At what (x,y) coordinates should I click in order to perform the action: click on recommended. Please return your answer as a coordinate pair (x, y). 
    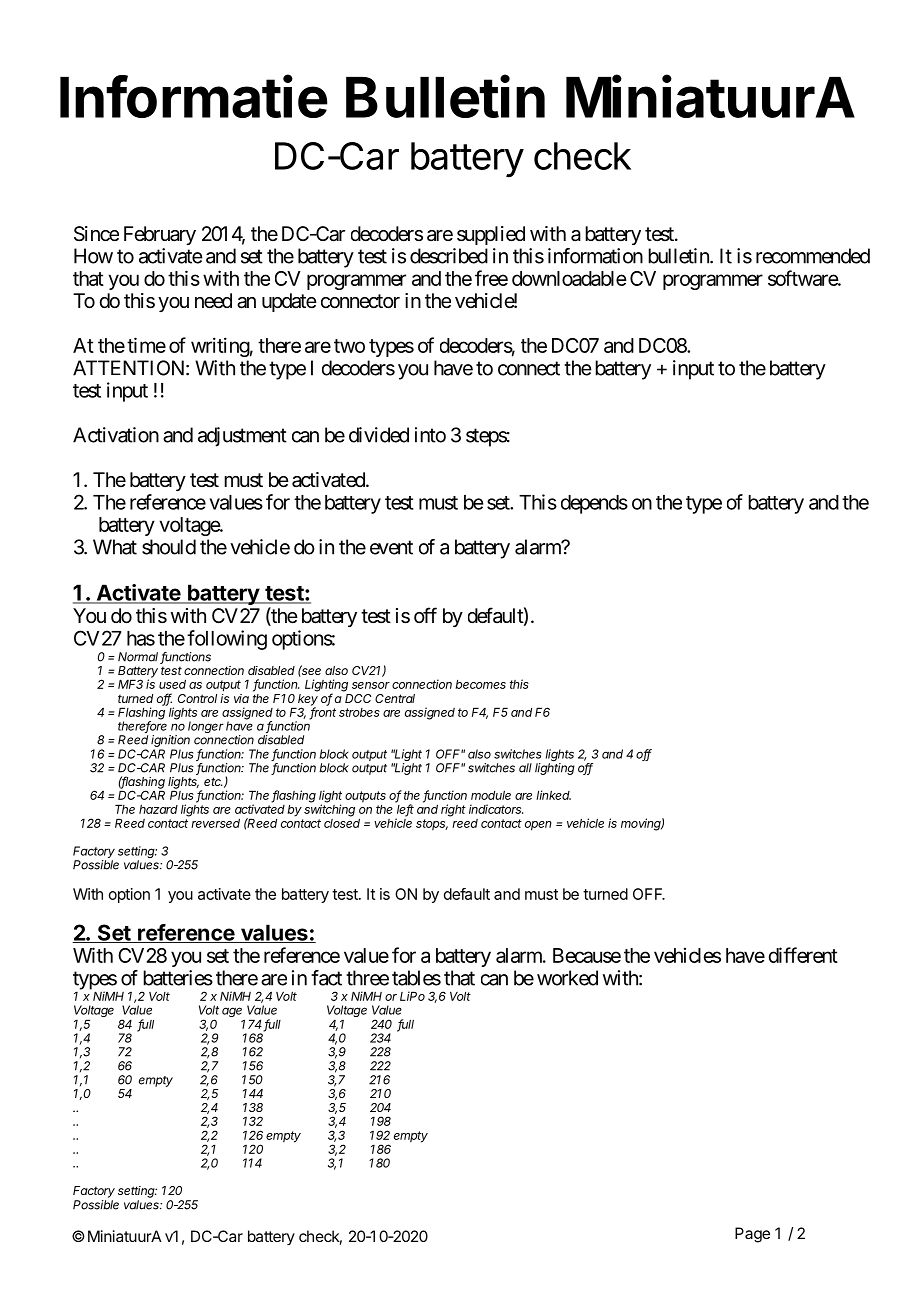
    Looking at the image, I should click on (813, 256).
